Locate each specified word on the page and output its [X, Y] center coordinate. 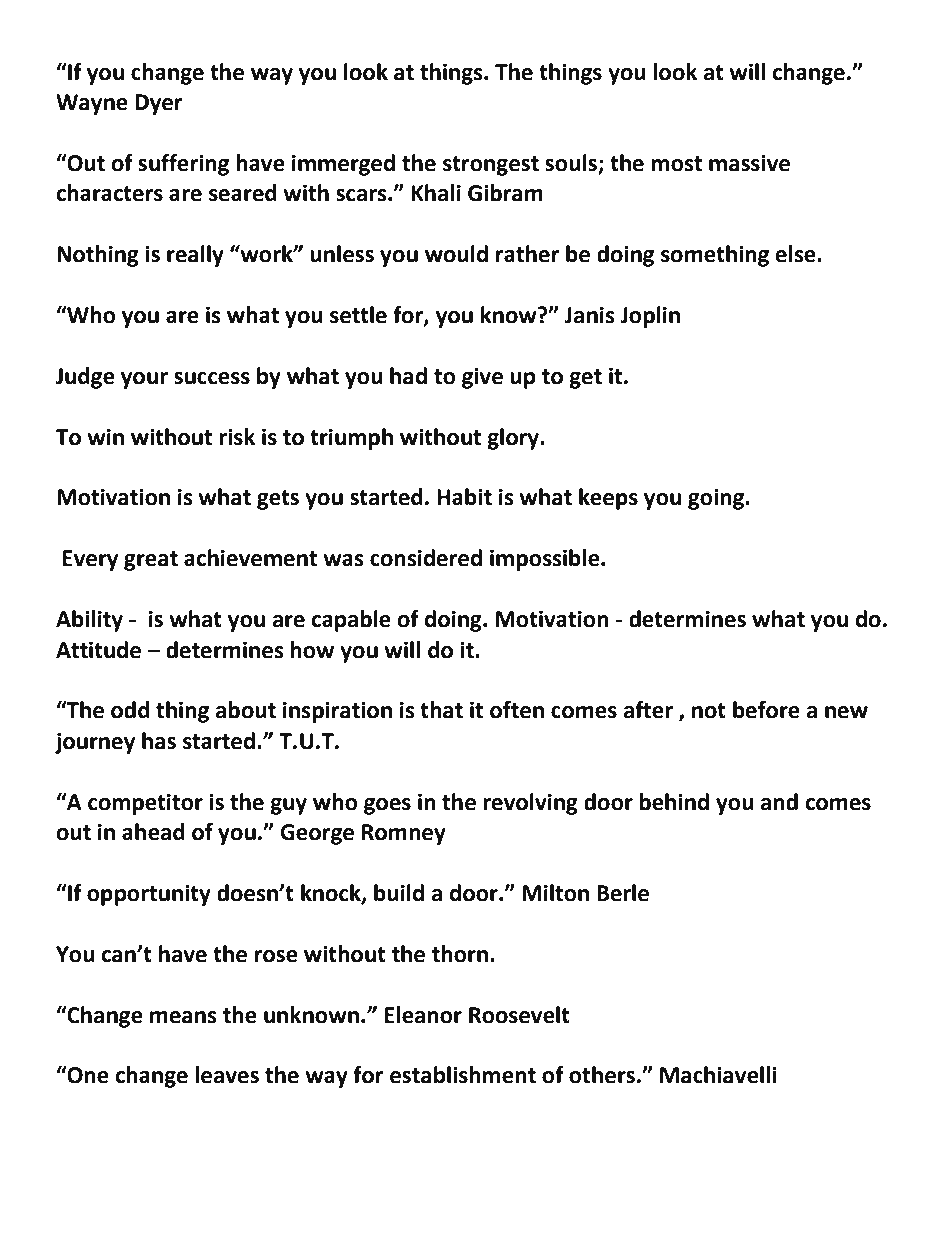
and [779, 802]
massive [749, 163]
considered [426, 558]
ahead [153, 832]
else [796, 254]
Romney [404, 834]
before [766, 710]
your [144, 380]
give [482, 378]
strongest [491, 166]
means [183, 1017]
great [151, 561]
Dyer [159, 104]
